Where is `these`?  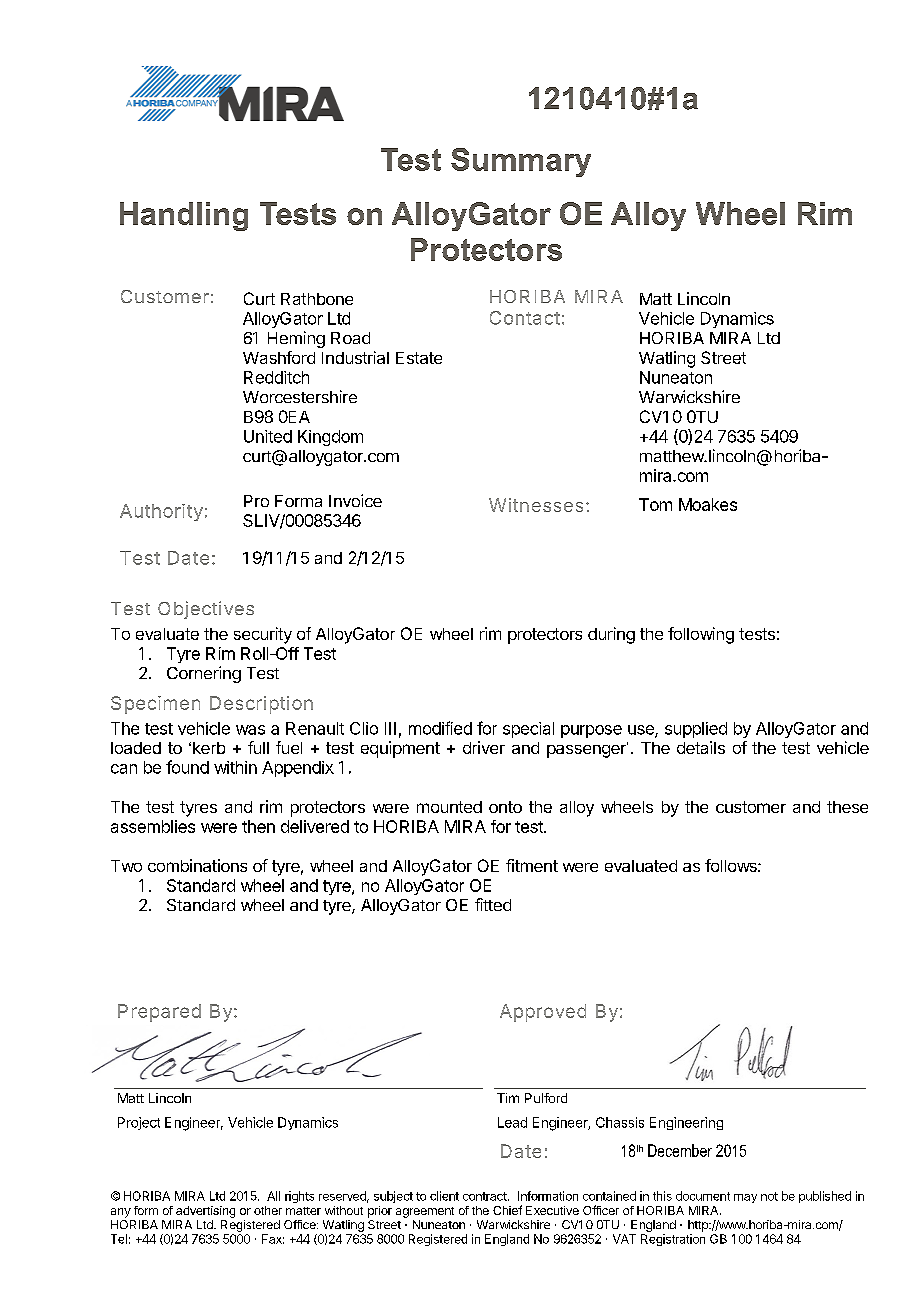
these is located at coordinates (847, 807).
